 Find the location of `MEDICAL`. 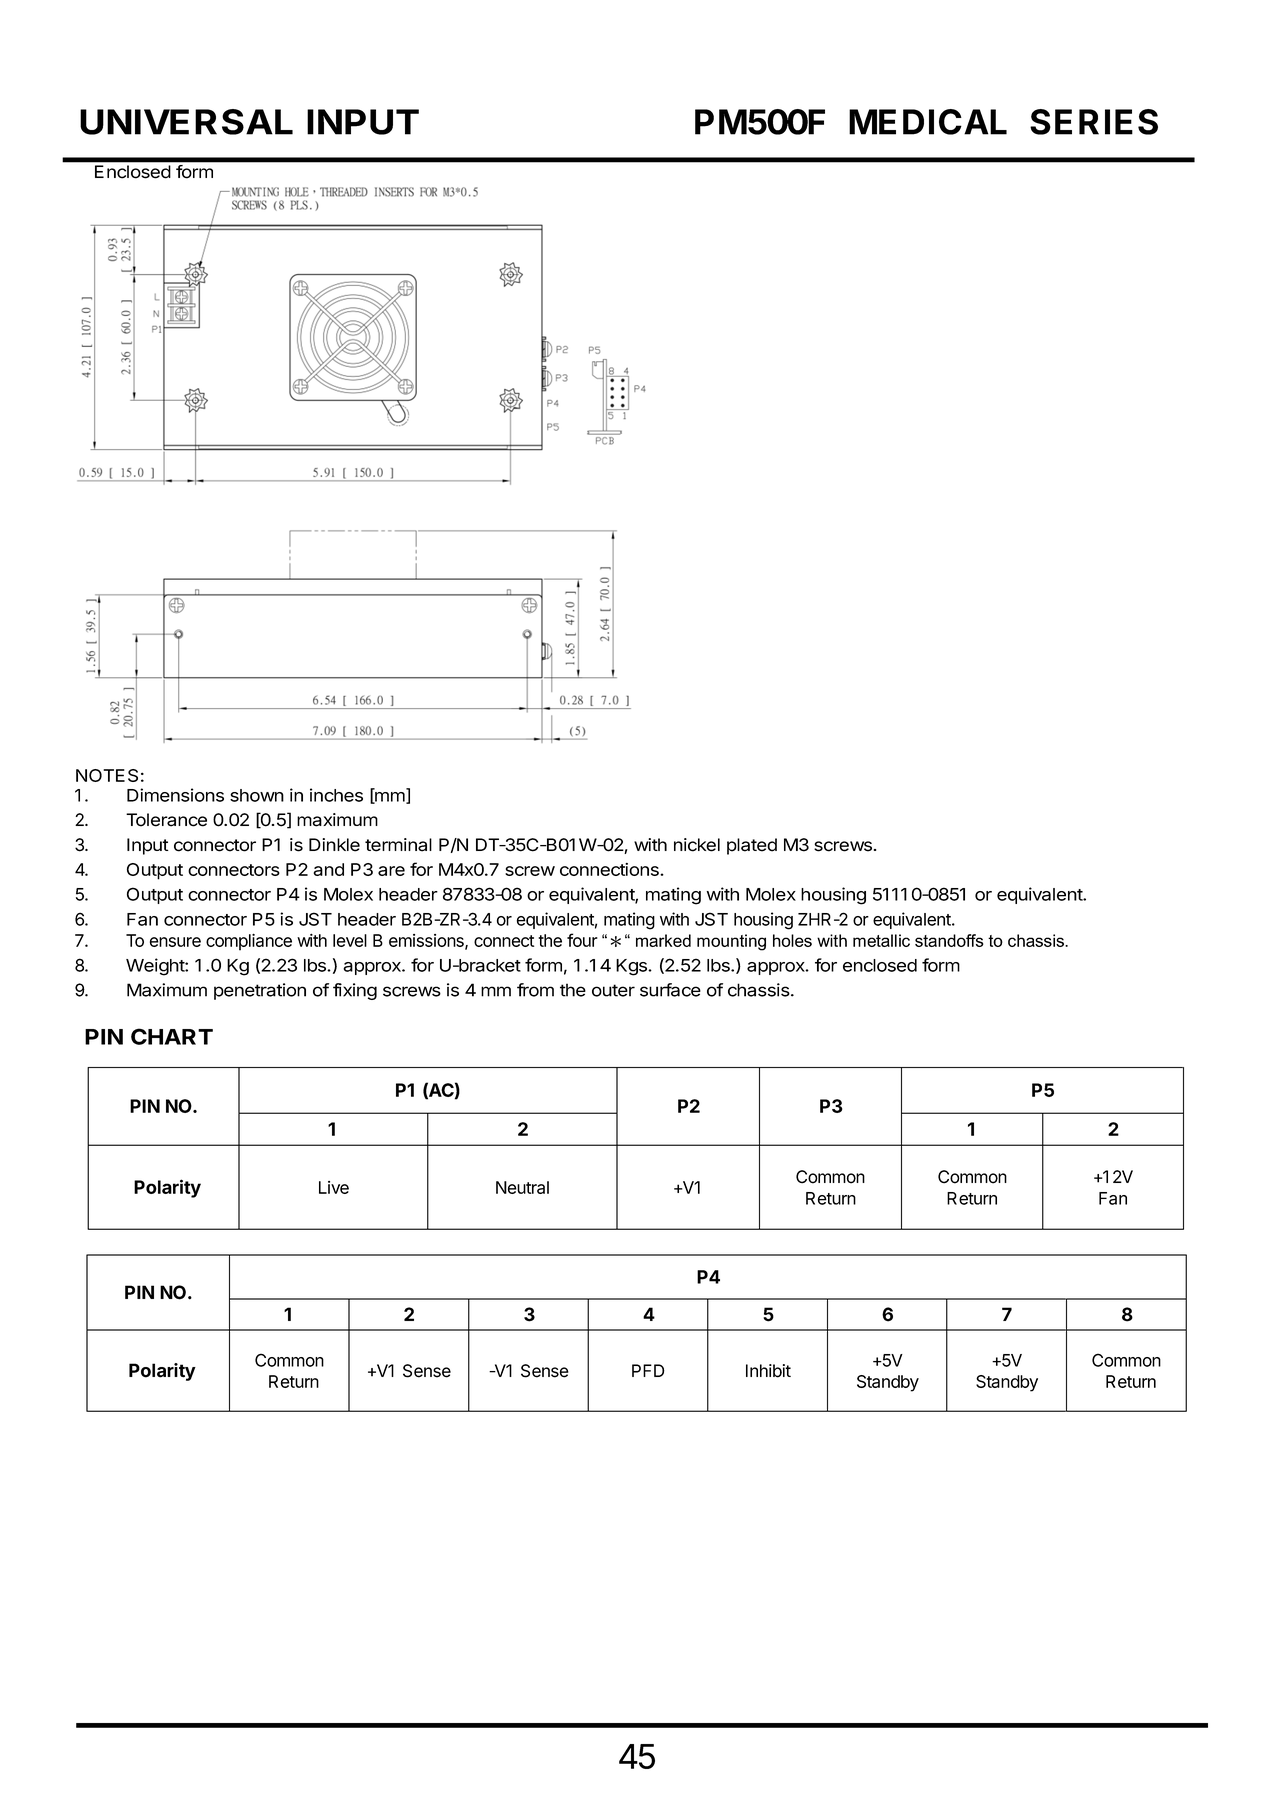

MEDICAL is located at coordinates (928, 122).
